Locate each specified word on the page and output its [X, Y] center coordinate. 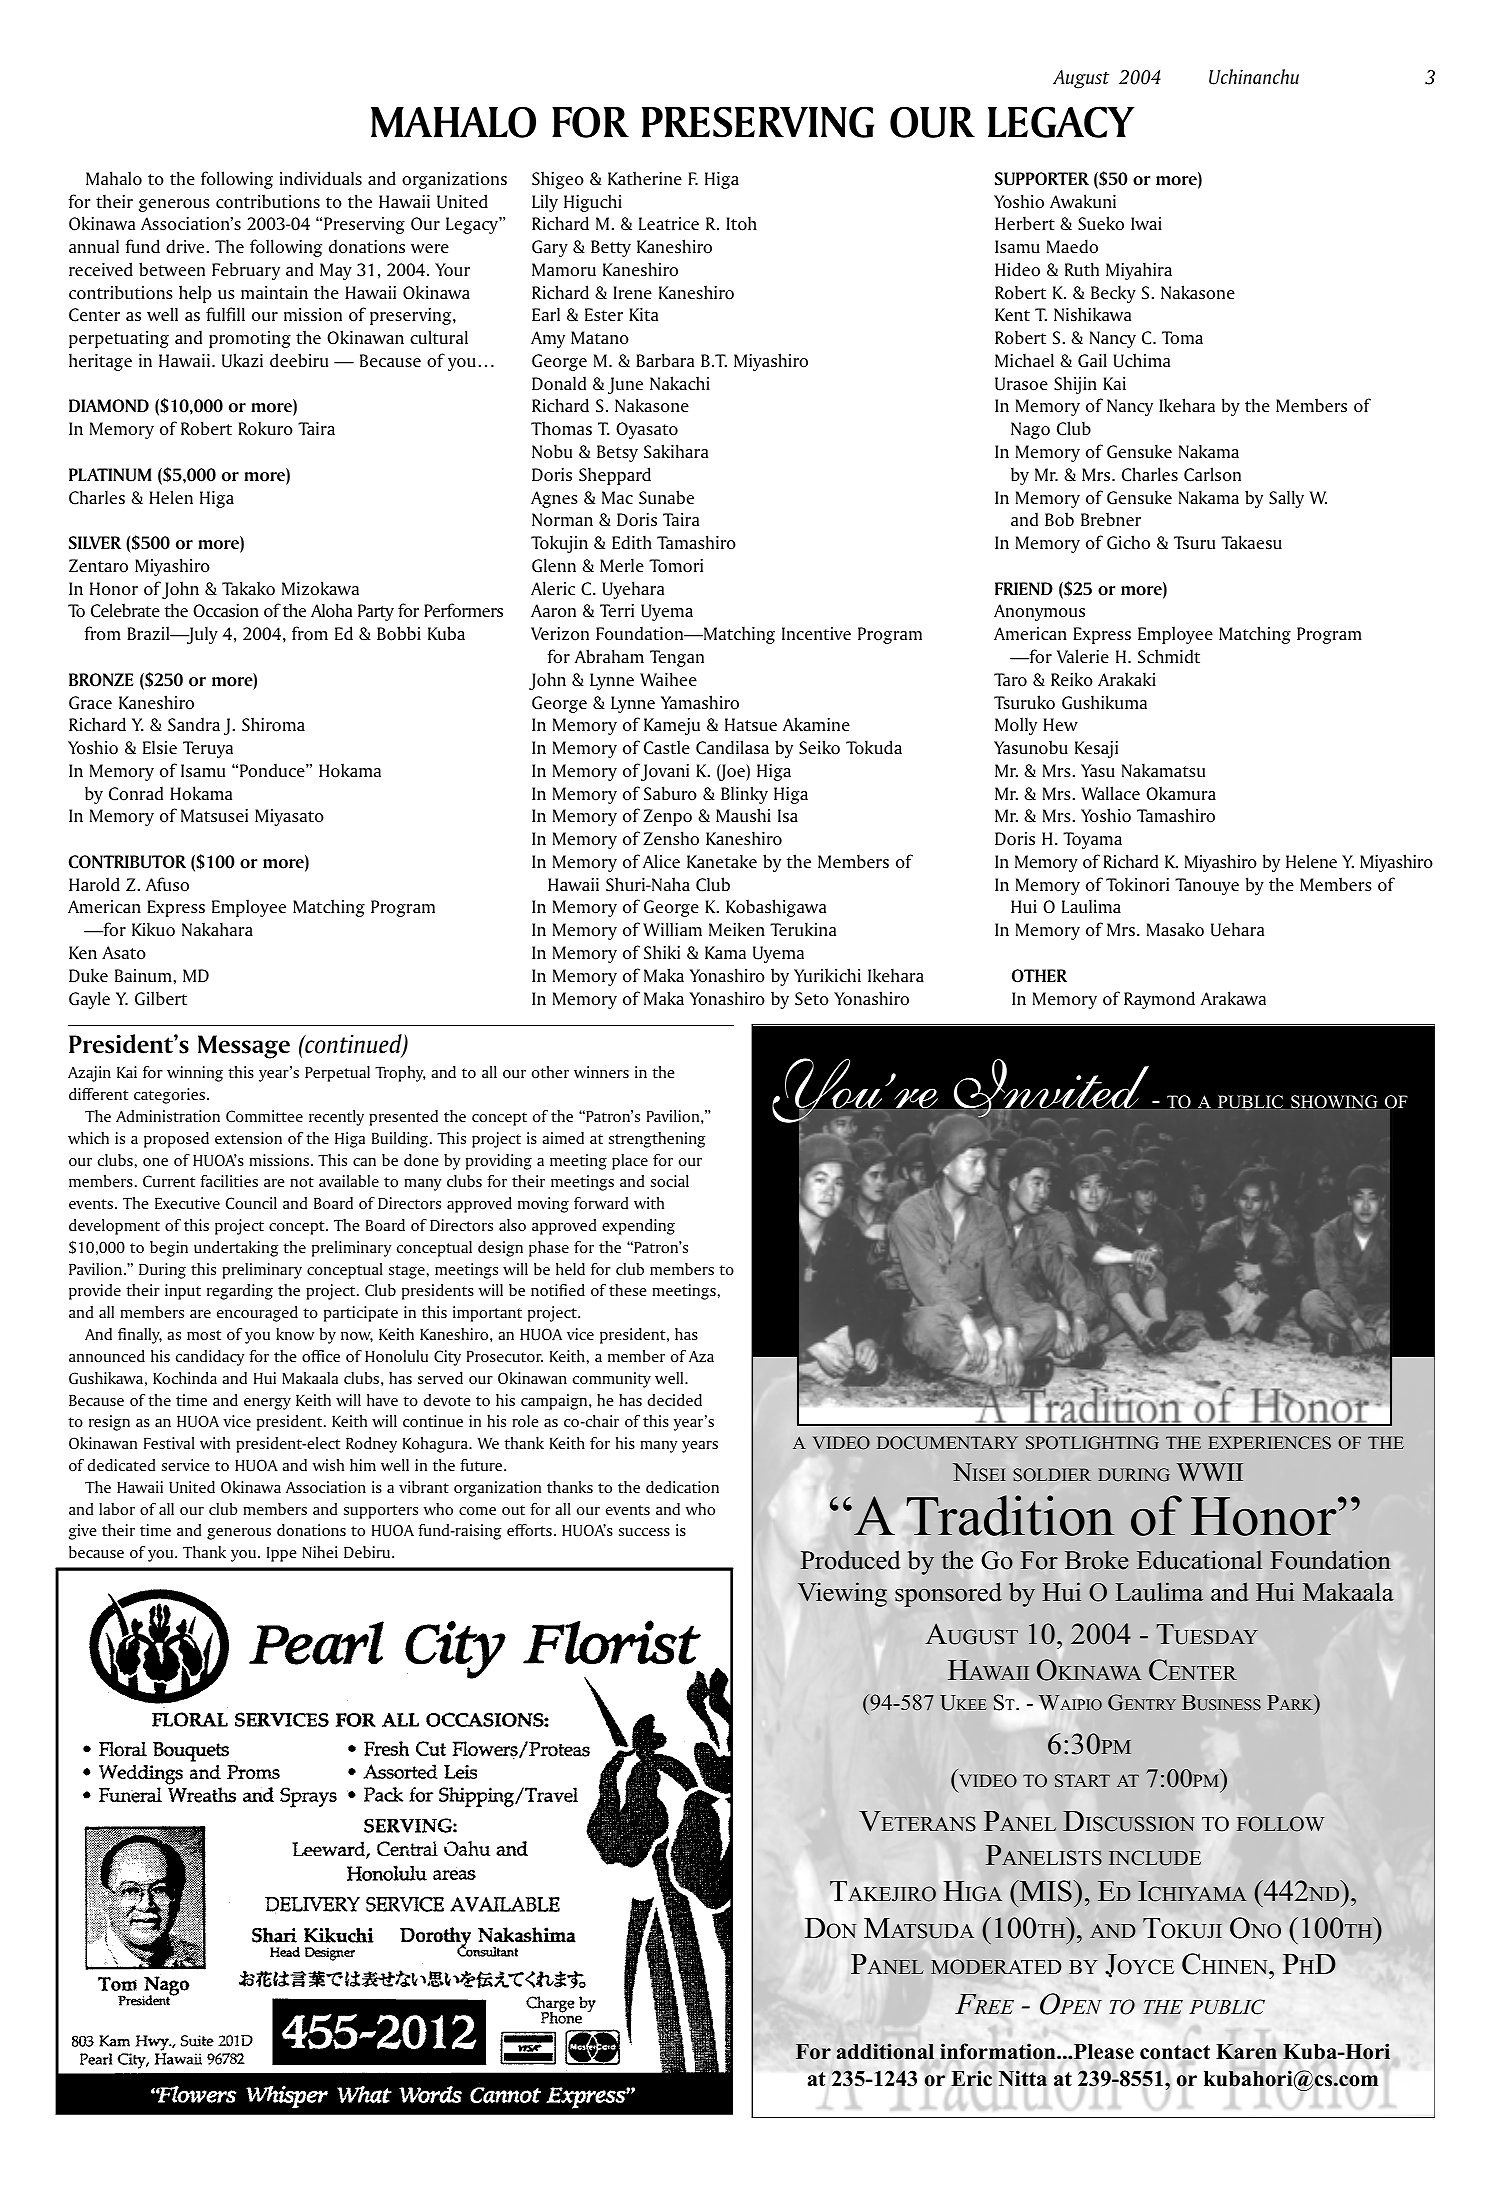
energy [267, 1404]
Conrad [136, 793]
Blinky [744, 795]
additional [885, 2051]
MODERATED [996, 1967]
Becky [1113, 294]
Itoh [741, 223]
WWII [1210, 1472]
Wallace [1110, 793]
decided [674, 1400]
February [246, 271]
